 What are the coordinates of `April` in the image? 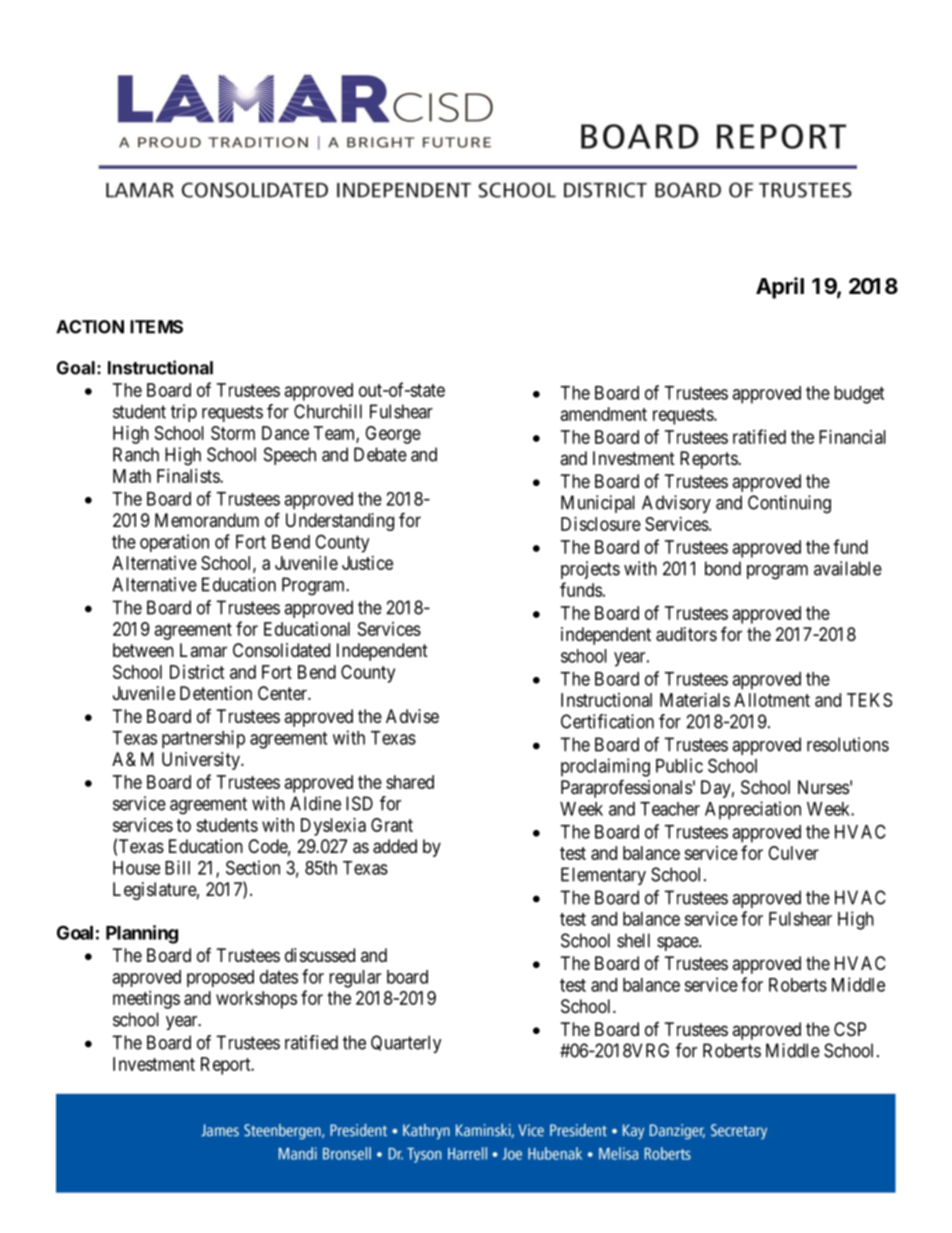 It's located at (780, 288).
